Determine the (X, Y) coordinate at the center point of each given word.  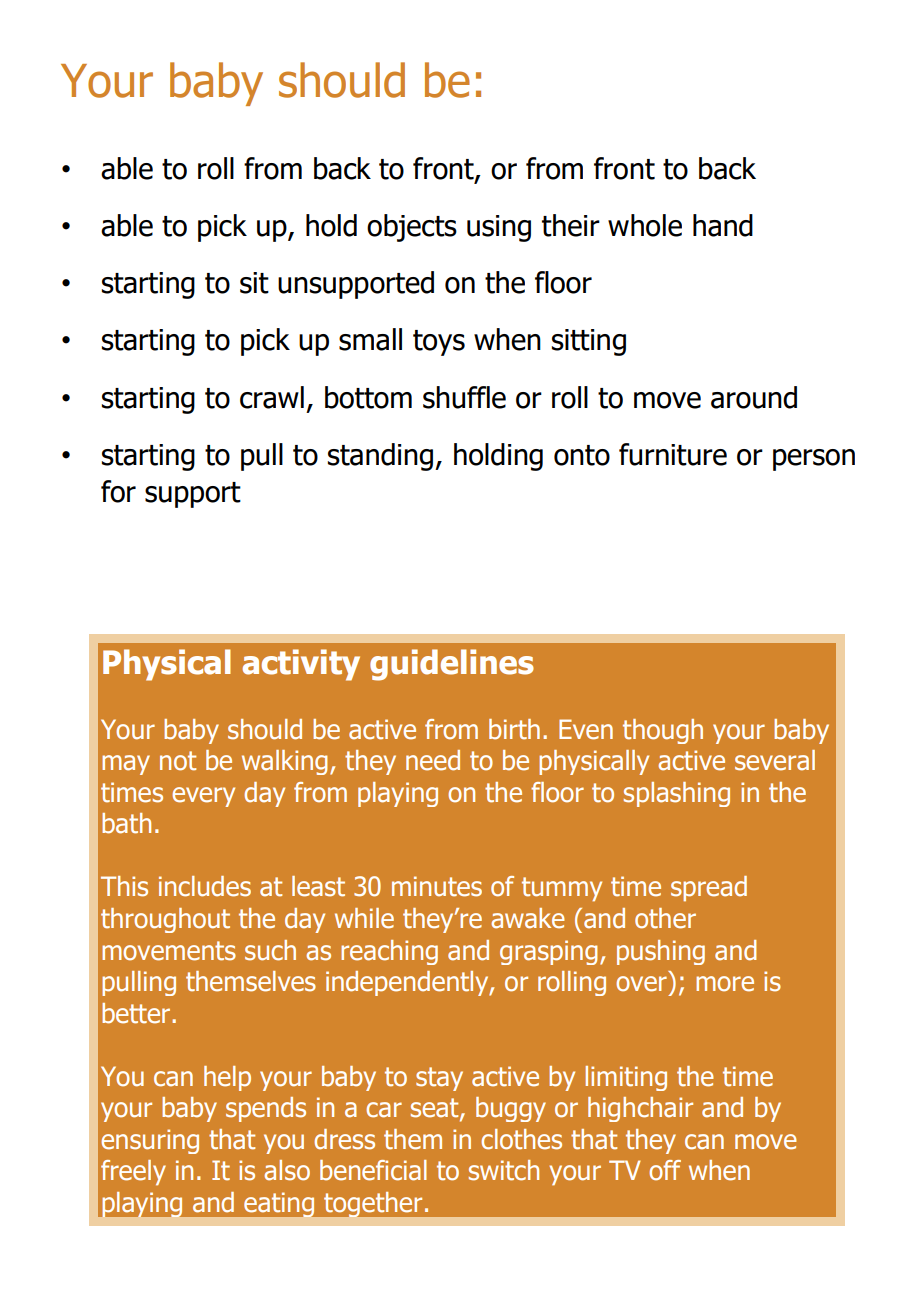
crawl (272, 397)
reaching (389, 952)
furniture (673, 454)
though (663, 731)
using (499, 228)
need (433, 760)
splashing (677, 794)
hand (723, 225)
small (370, 339)
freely (133, 1173)
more (725, 984)
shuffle (464, 397)
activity (301, 665)
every (203, 797)
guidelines (452, 665)
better (137, 1013)
